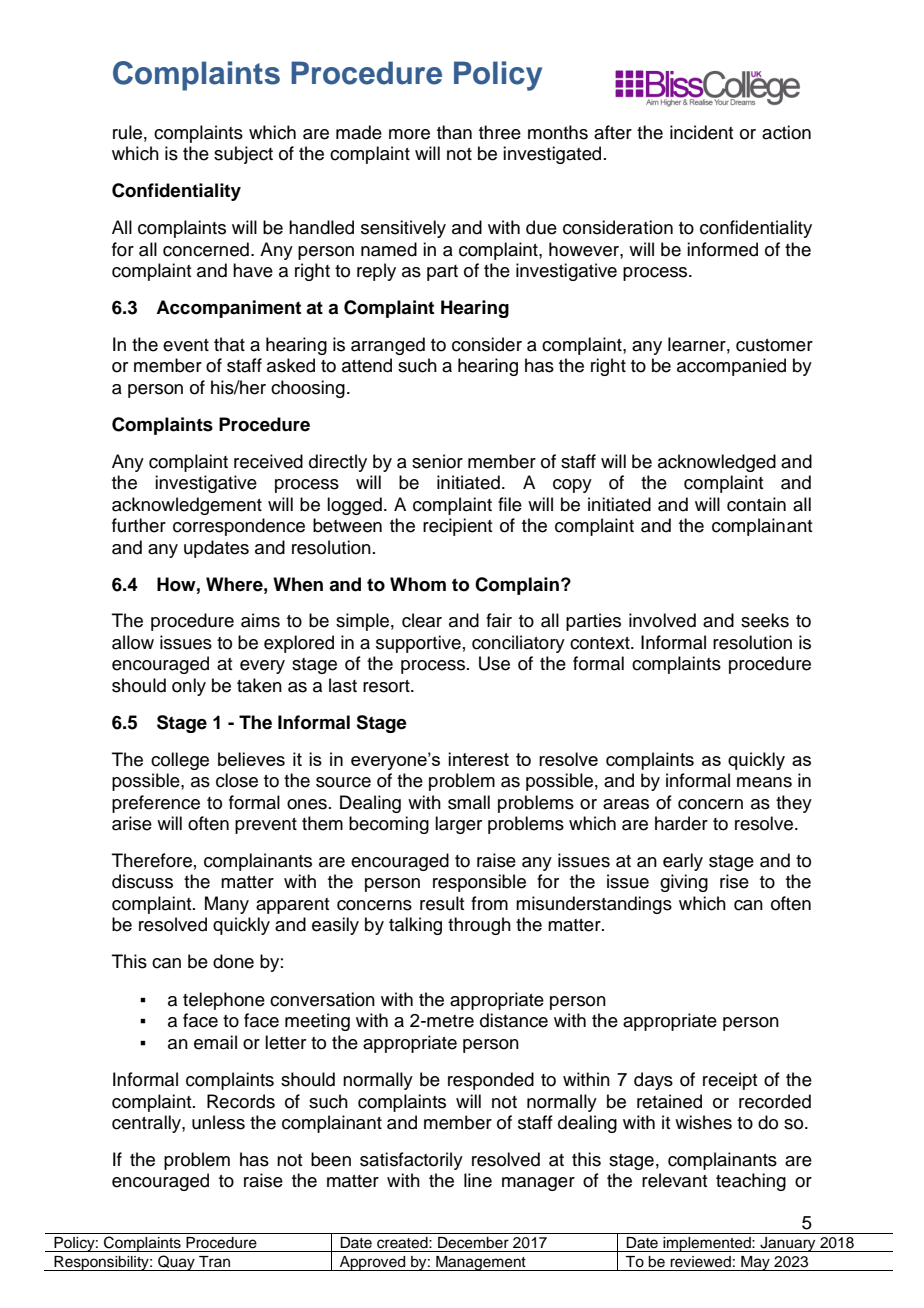 The height and width of the document is (1308, 924). Describe the element at coordinates (765, 620) in the document. I see `seeks` at that location.
